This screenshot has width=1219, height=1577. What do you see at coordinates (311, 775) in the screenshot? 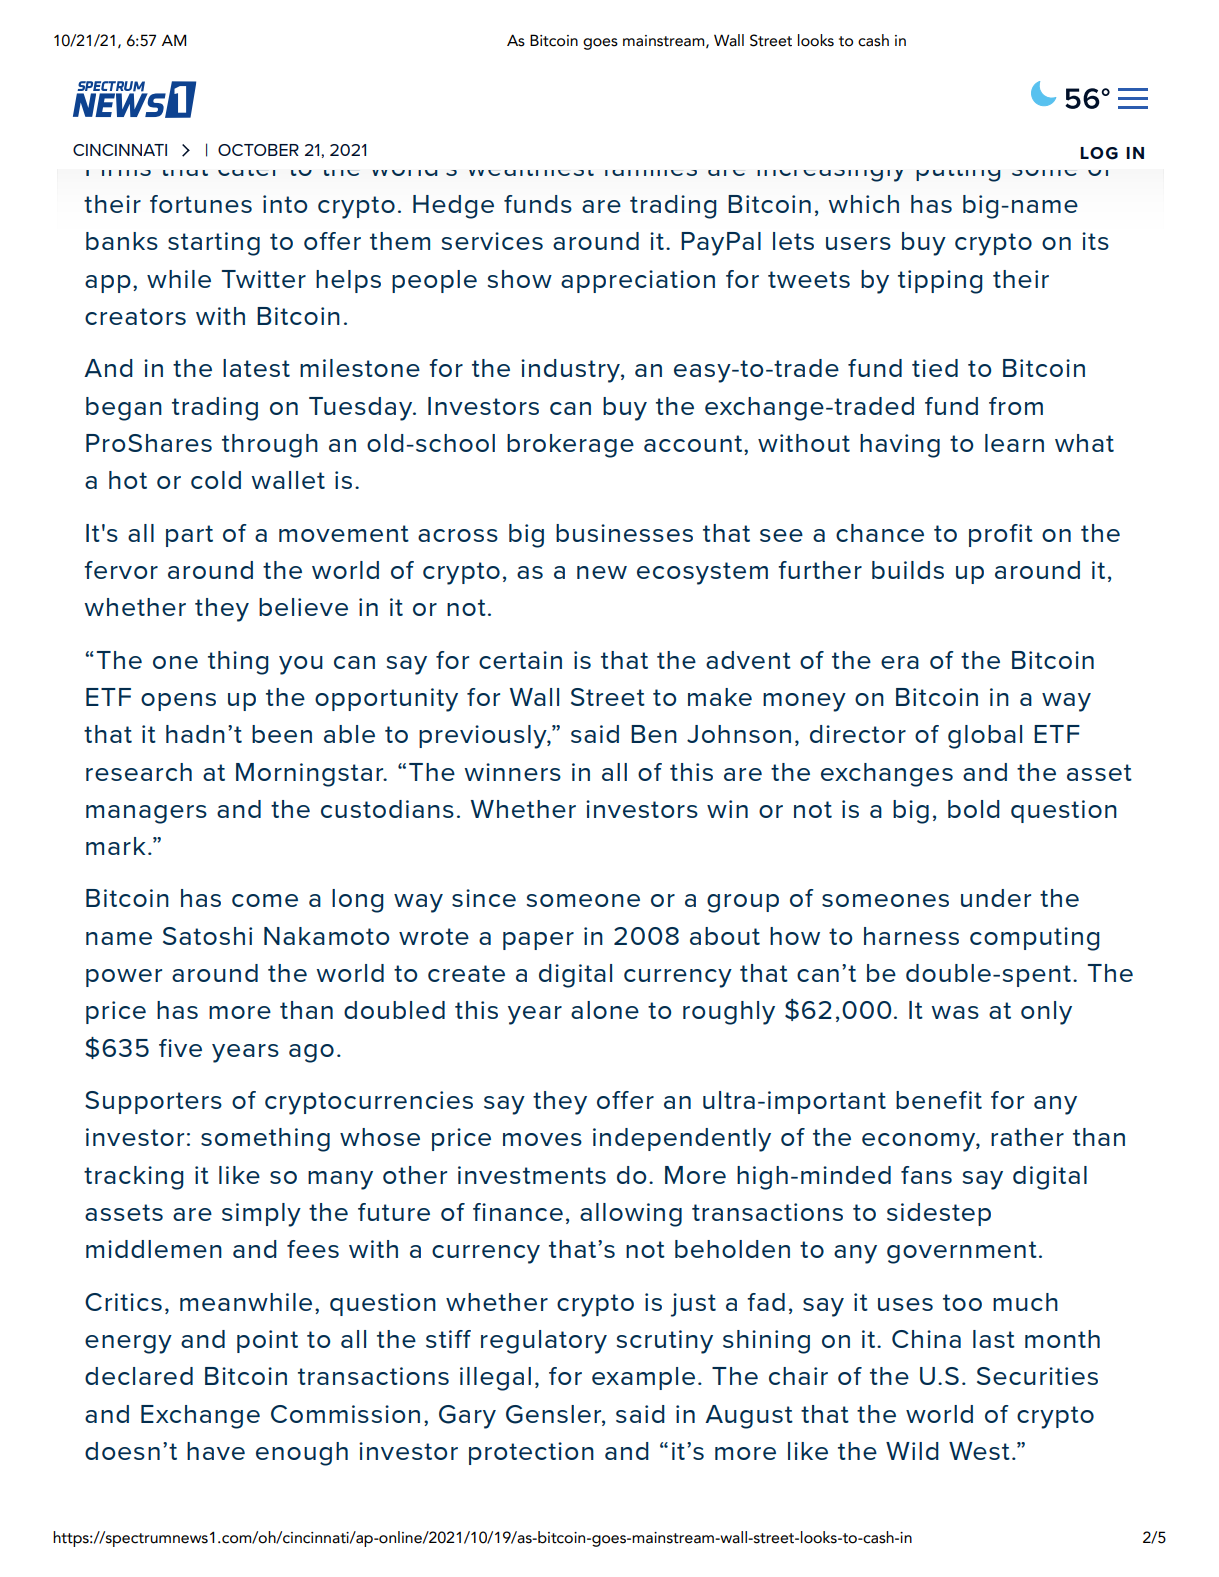
I see `Morningstar` at bounding box center [311, 775].
